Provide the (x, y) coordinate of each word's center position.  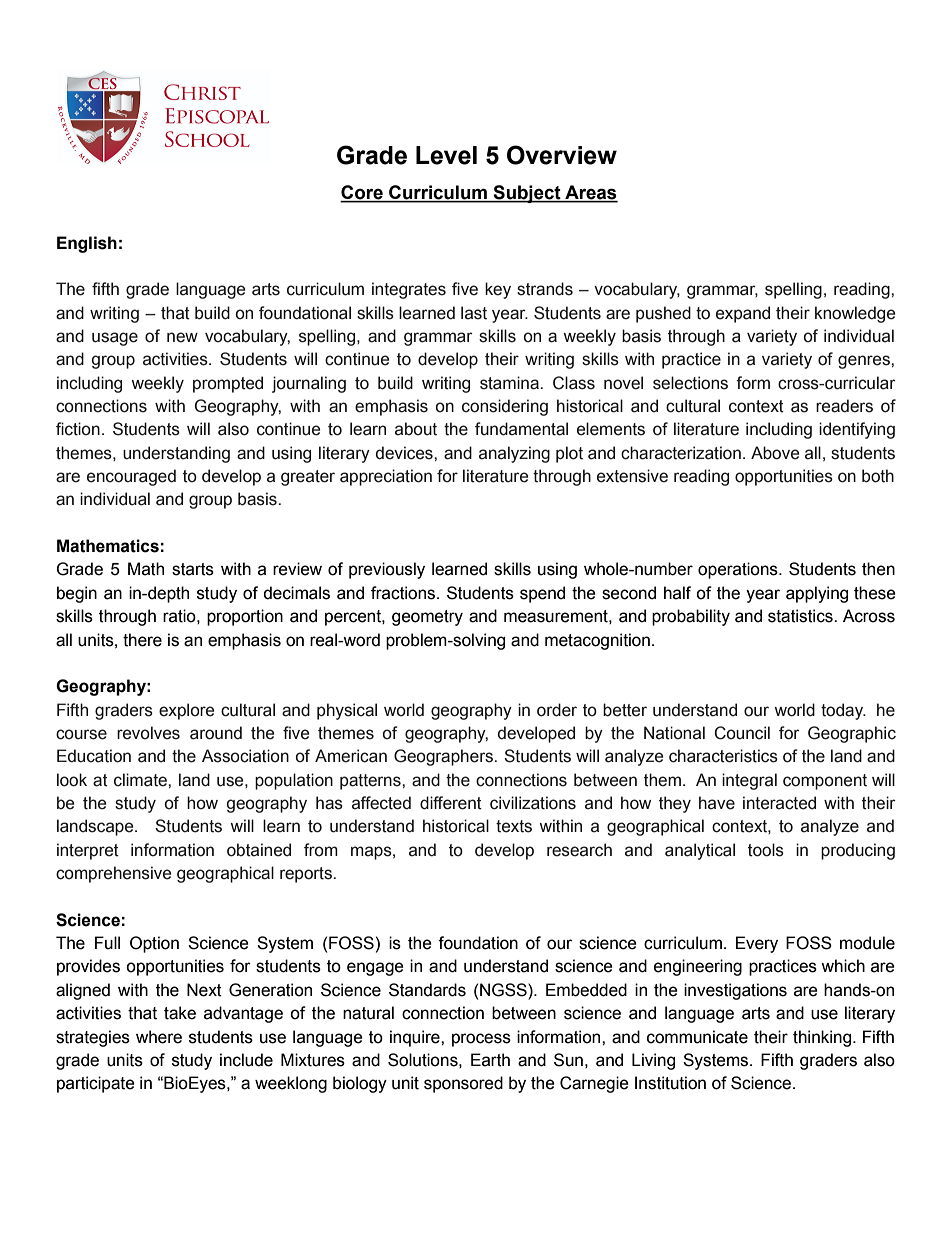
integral (749, 781)
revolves (148, 733)
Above (775, 453)
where (159, 1037)
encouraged (131, 477)
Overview (562, 155)
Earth (490, 1060)
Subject (527, 194)
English (87, 244)
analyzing (514, 454)
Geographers (444, 757)
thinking (823, 1038)
